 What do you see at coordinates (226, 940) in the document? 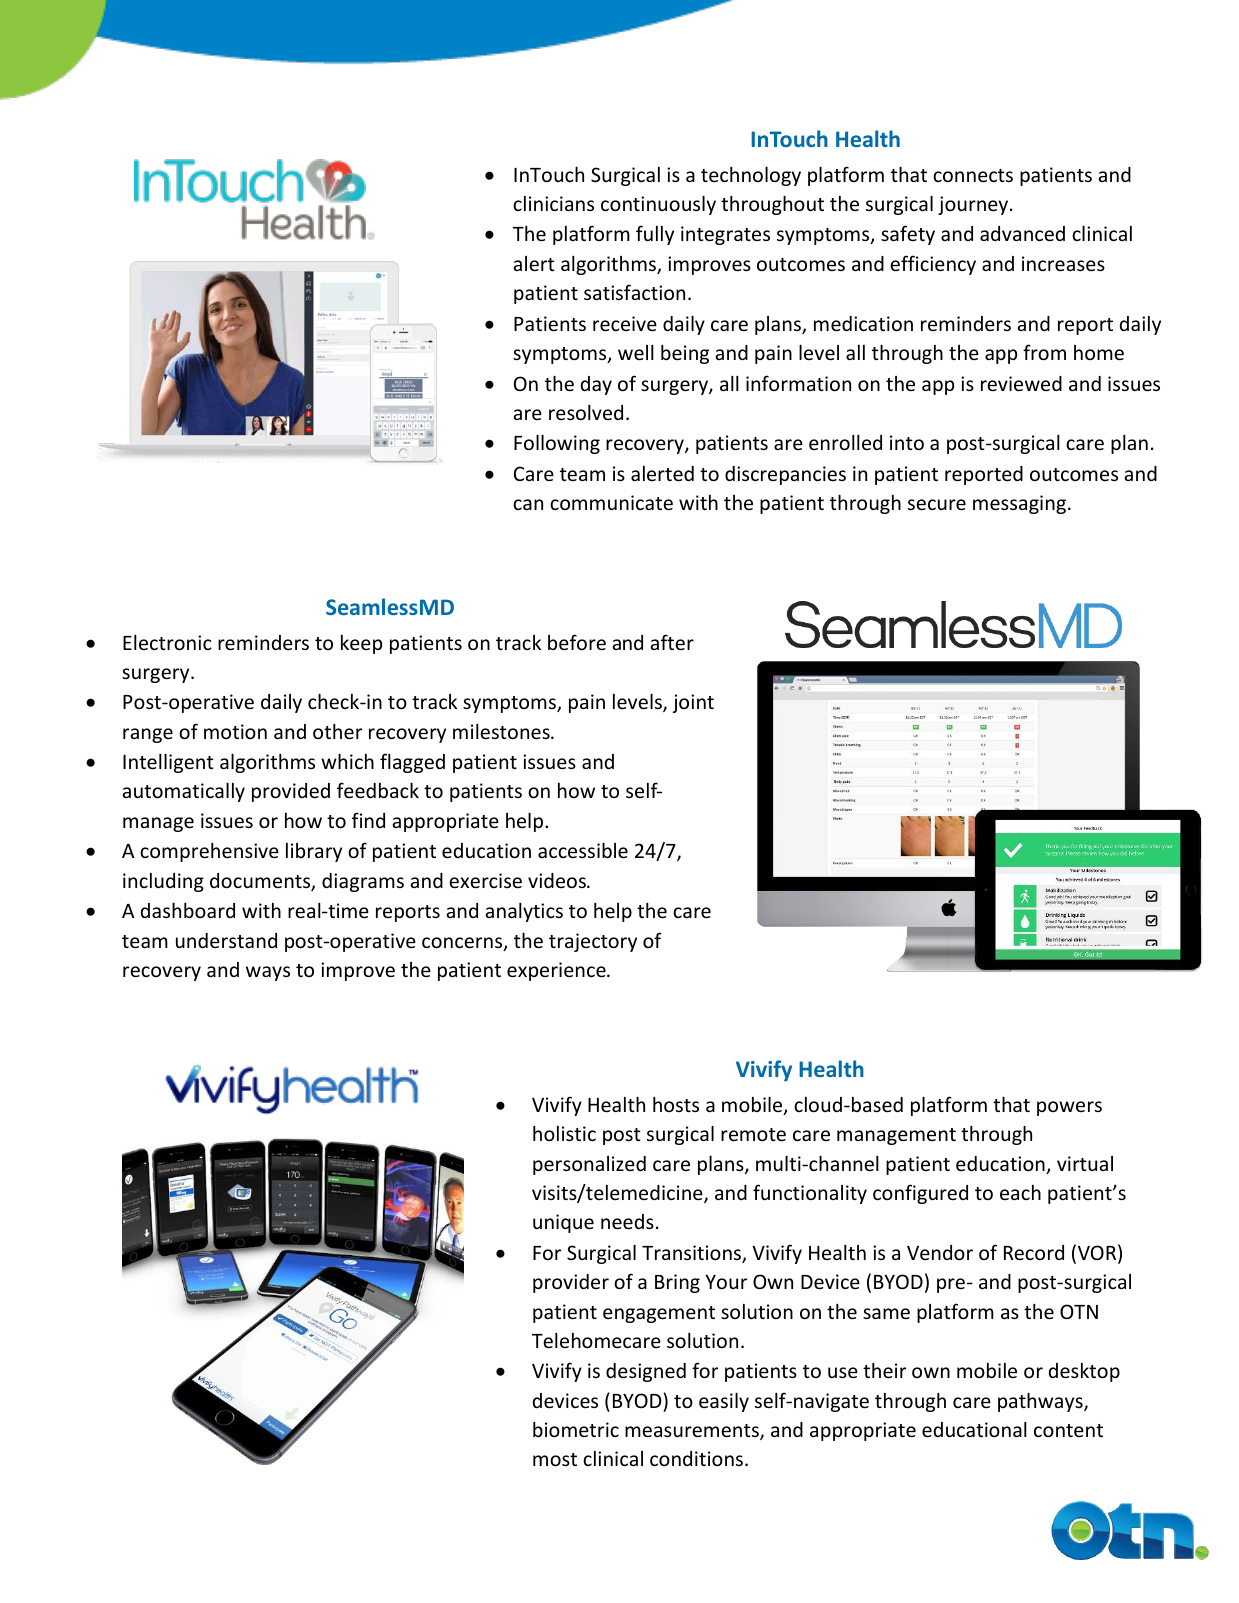
I see `understand` at bounding box center [226, 940].
